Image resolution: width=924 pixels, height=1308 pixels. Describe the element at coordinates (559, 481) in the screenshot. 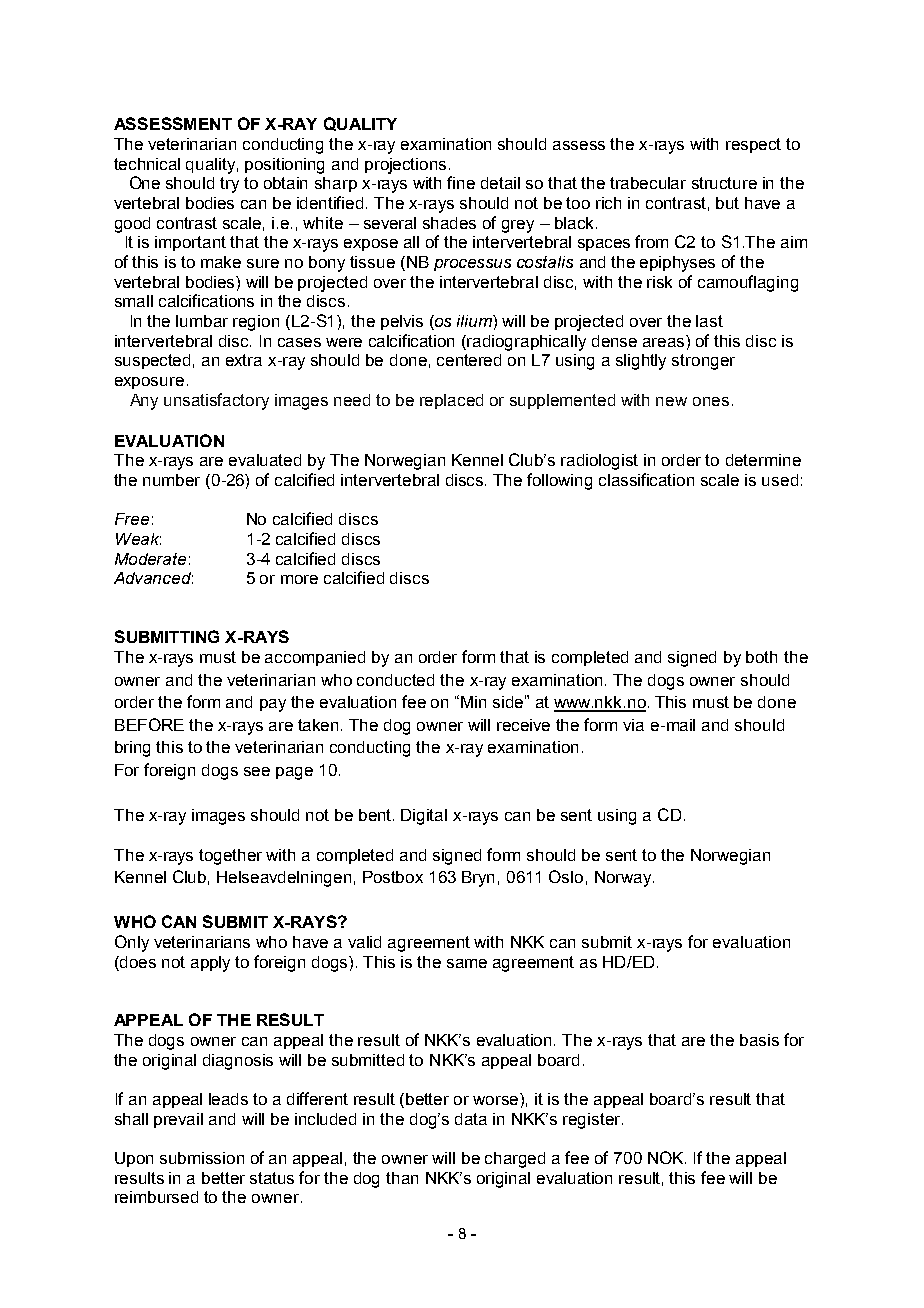

I see `following` at that location.
